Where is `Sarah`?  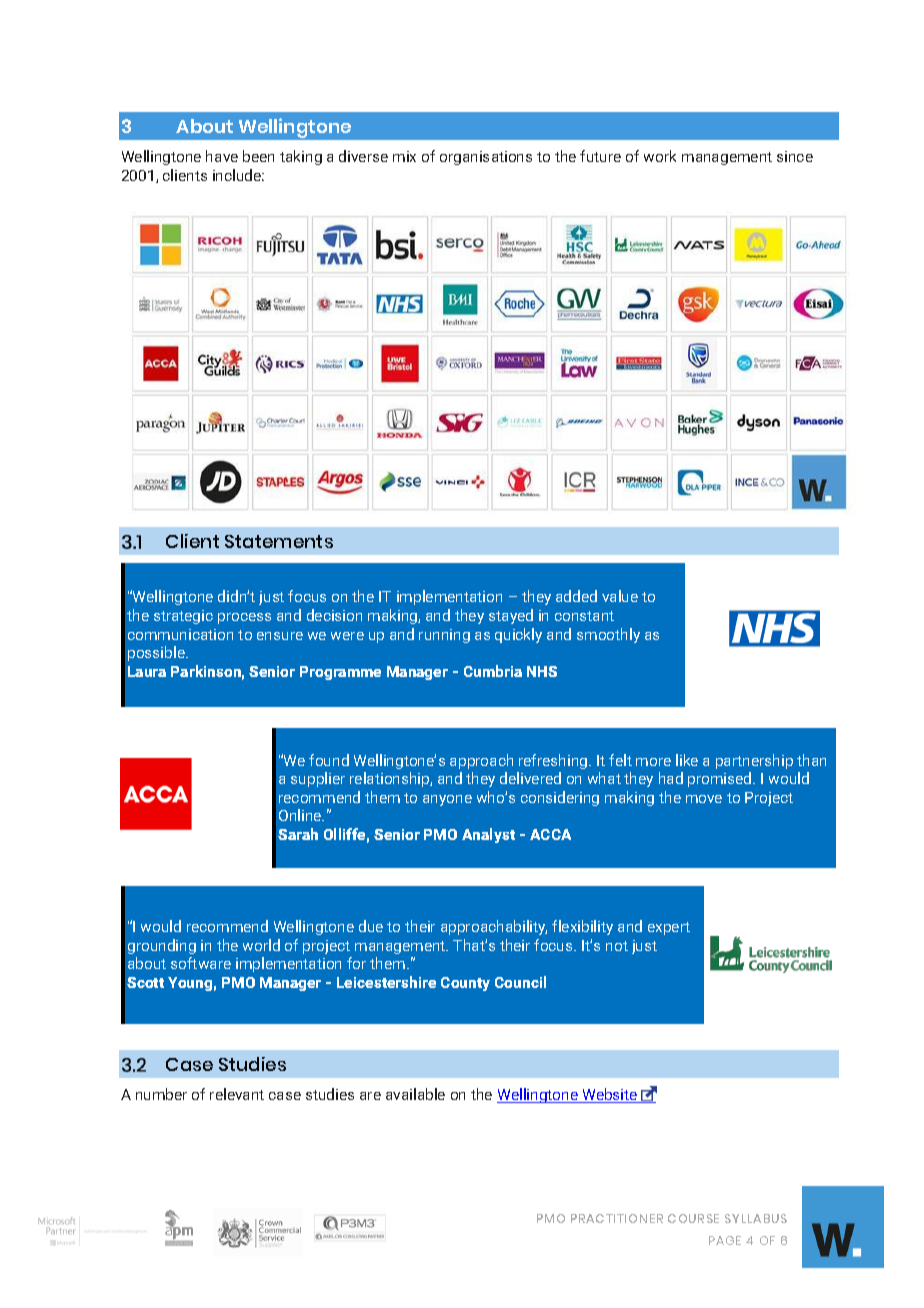 Sarah is located at coordinates (298, 834).
